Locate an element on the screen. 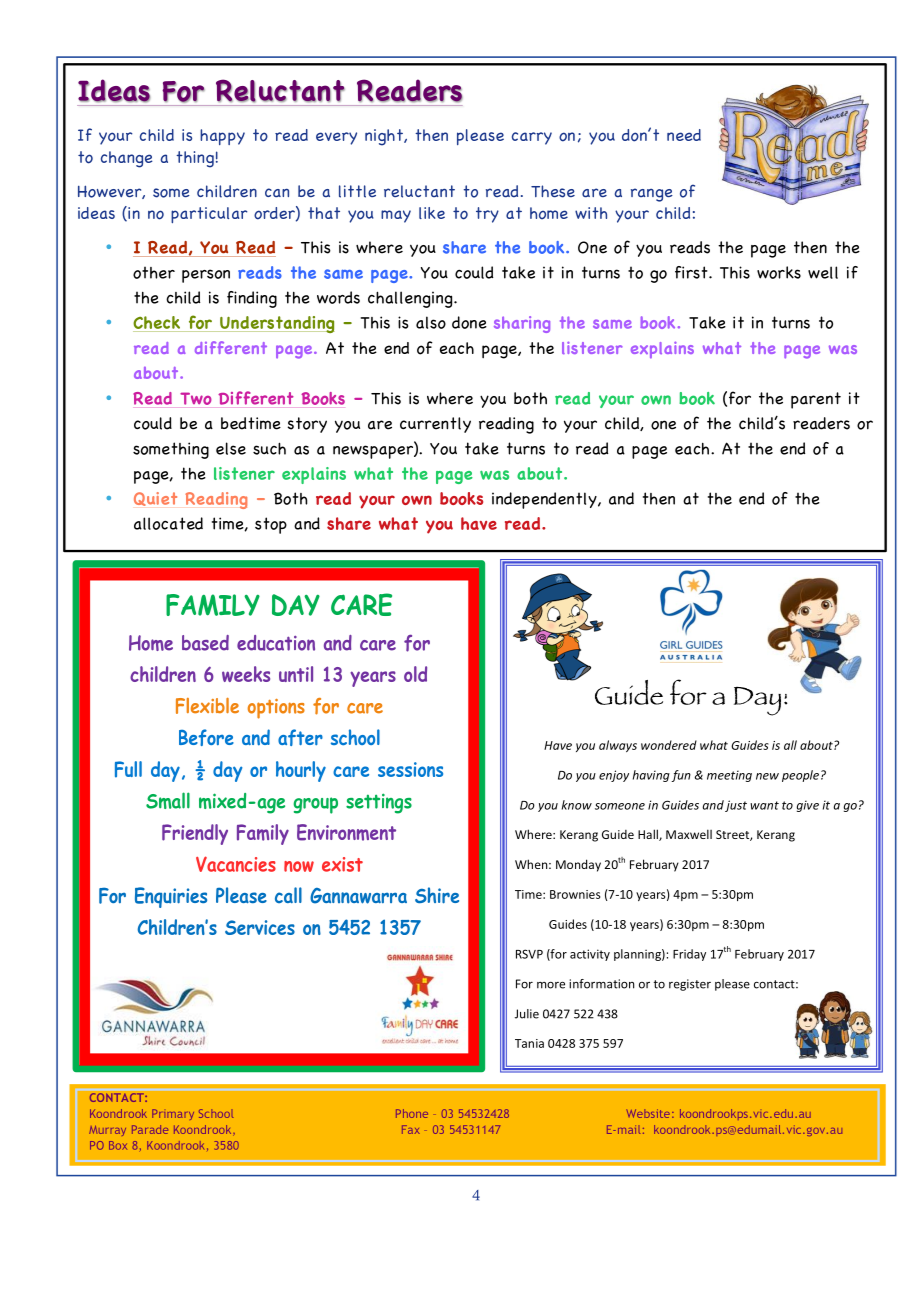  need is located at coordinates (684, 135).
